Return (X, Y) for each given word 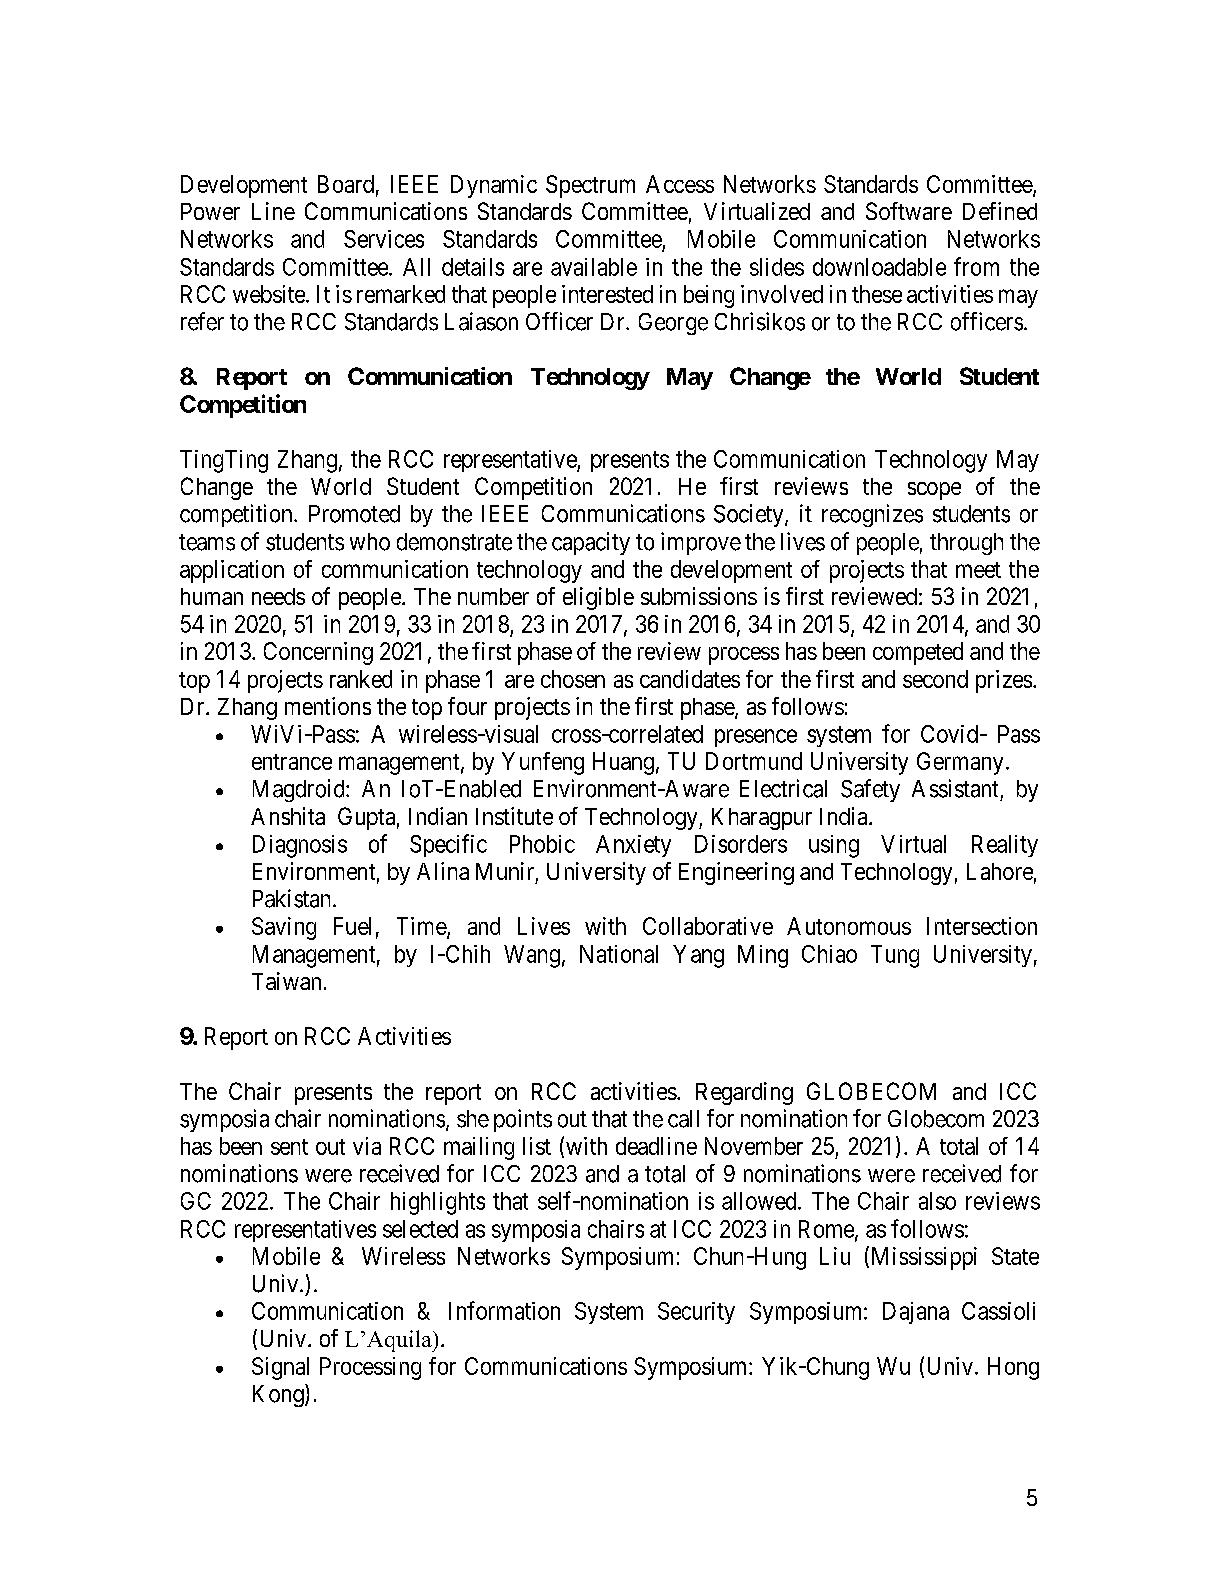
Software (909, 211)
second (935, 679)
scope (934, 491)
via (367, 1146)
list (537, 1146)
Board (346, 184)
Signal (280, 1368)
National (619, 954)
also (937, 1201)
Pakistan (293, 898)
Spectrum (590, 186)
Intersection (982, 926)
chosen (573, 679)
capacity (591, 543)
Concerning (318, 653)
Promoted (354, 514)
